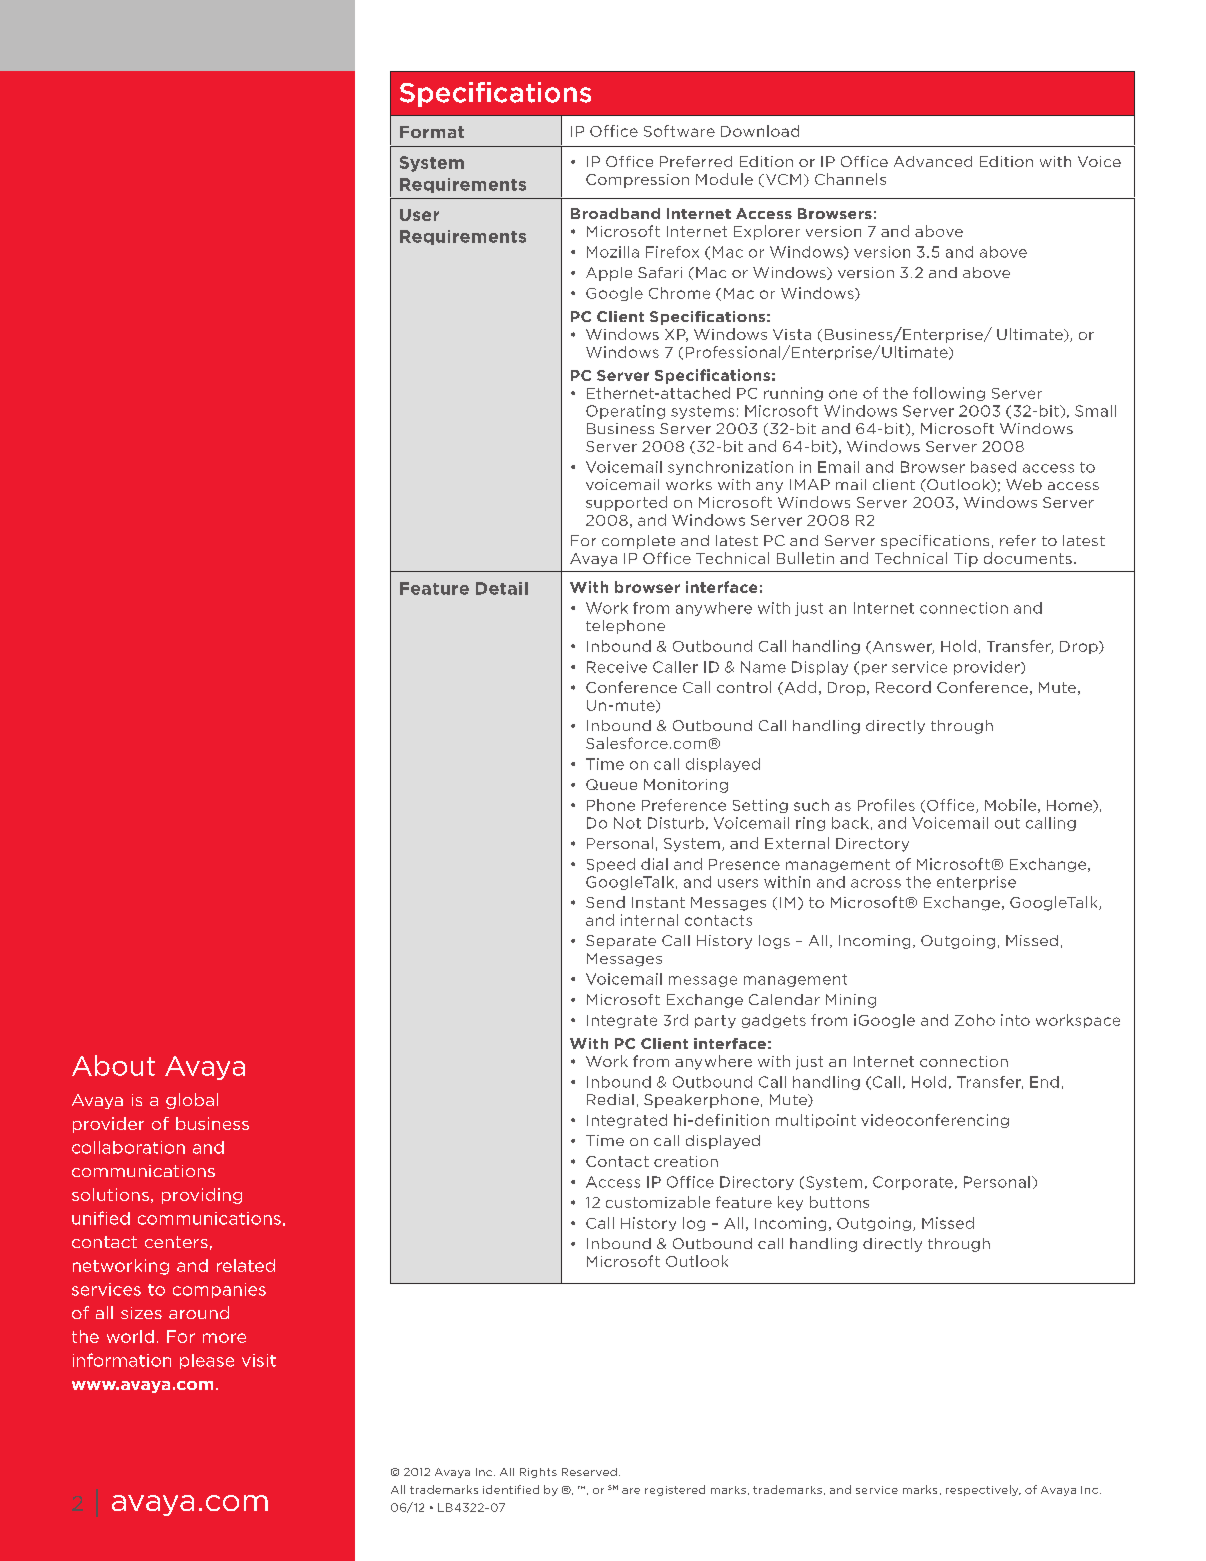 The image size is (1206, 1561). I want to click on please, so click(207, 1361).
